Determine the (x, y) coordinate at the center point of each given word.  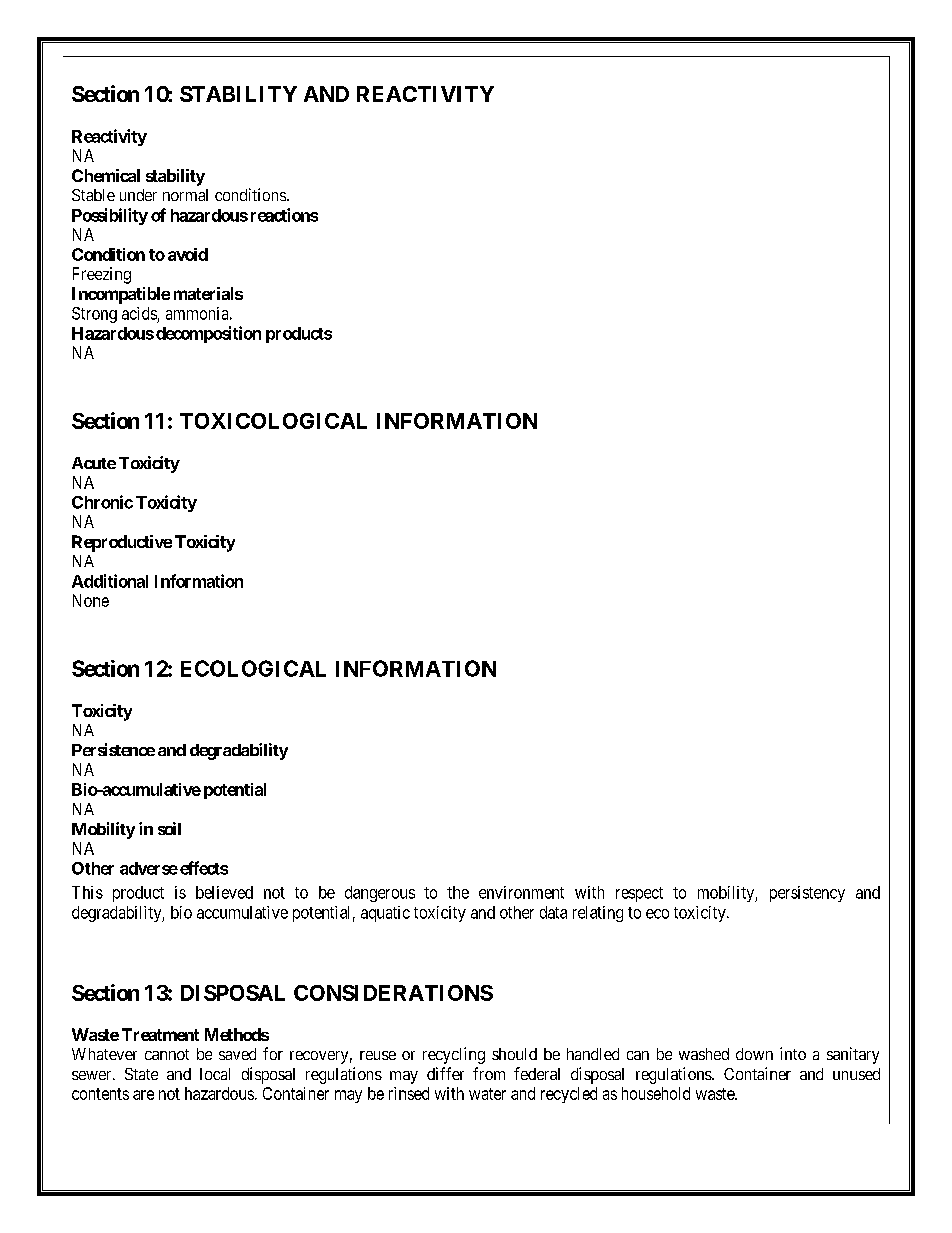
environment (521, 892)
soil (169, 828)
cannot (167, 1054)
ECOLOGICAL (253, 668)
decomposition (208, 334)
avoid (188, 254)
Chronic (102, 502)
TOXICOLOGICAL (273, 421)
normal (185, 195)
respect (639, 894)
